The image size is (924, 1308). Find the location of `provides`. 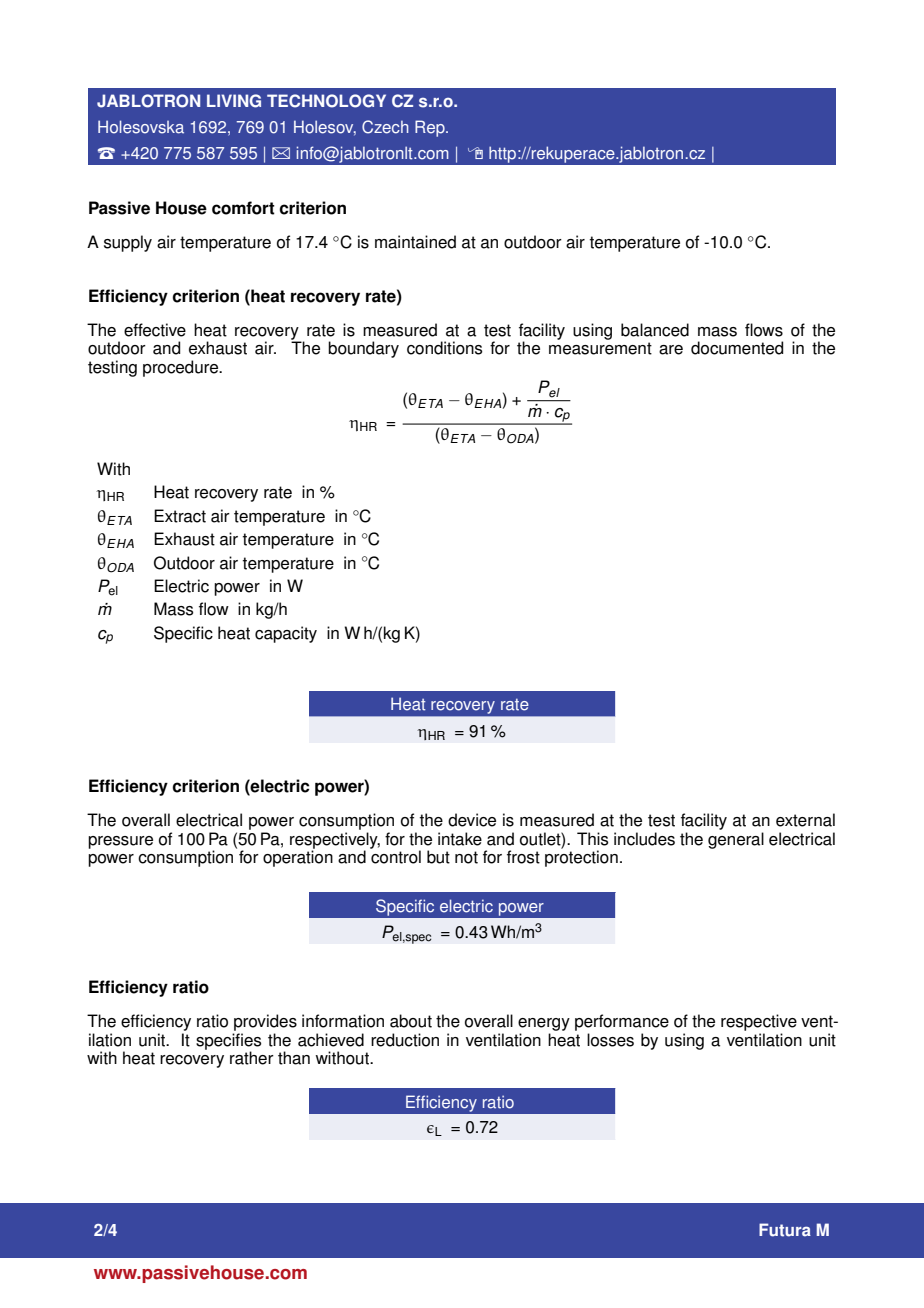

provides is located at coordinates (265, 1022).
